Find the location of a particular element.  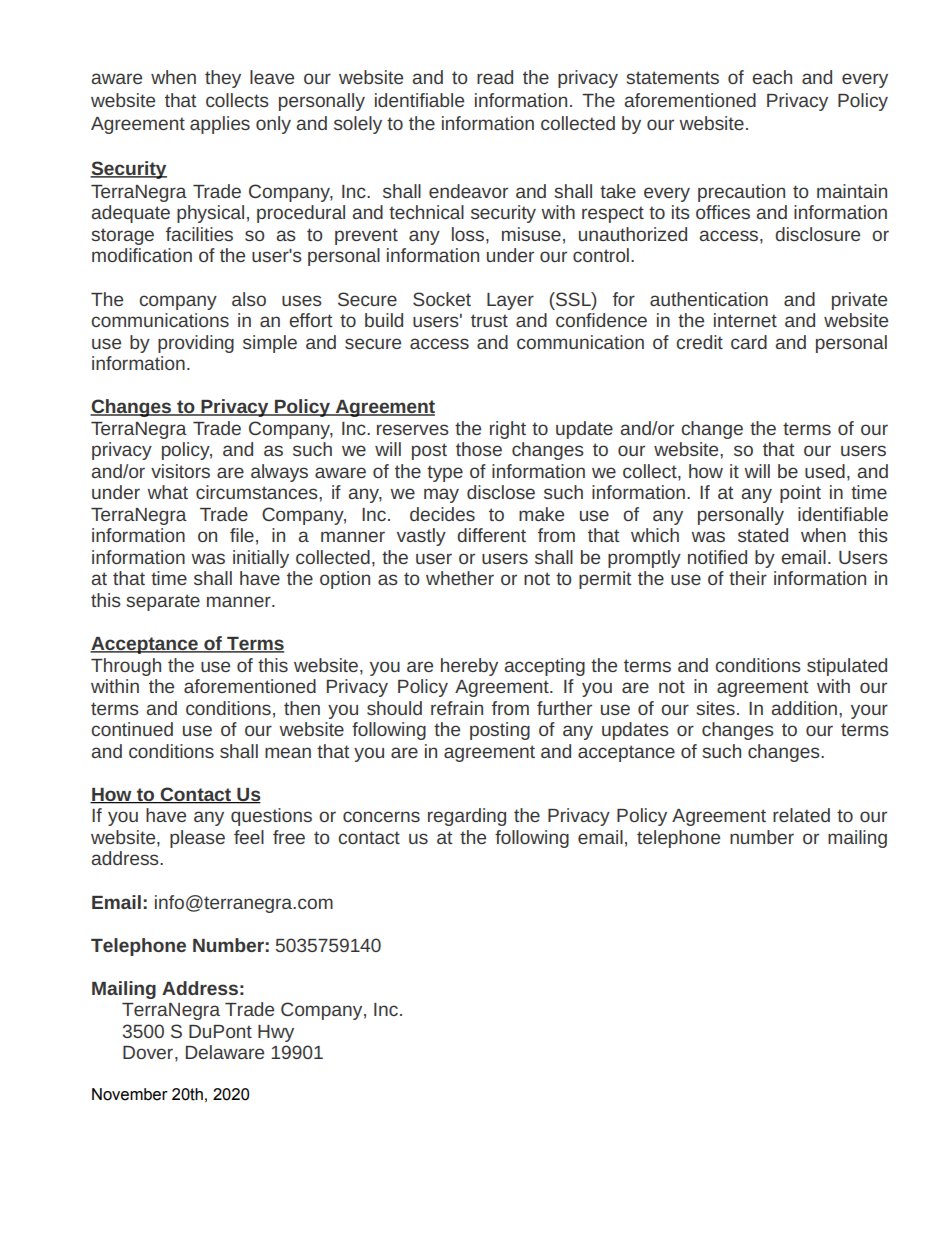

separate is located at coordinates (163, 602).
